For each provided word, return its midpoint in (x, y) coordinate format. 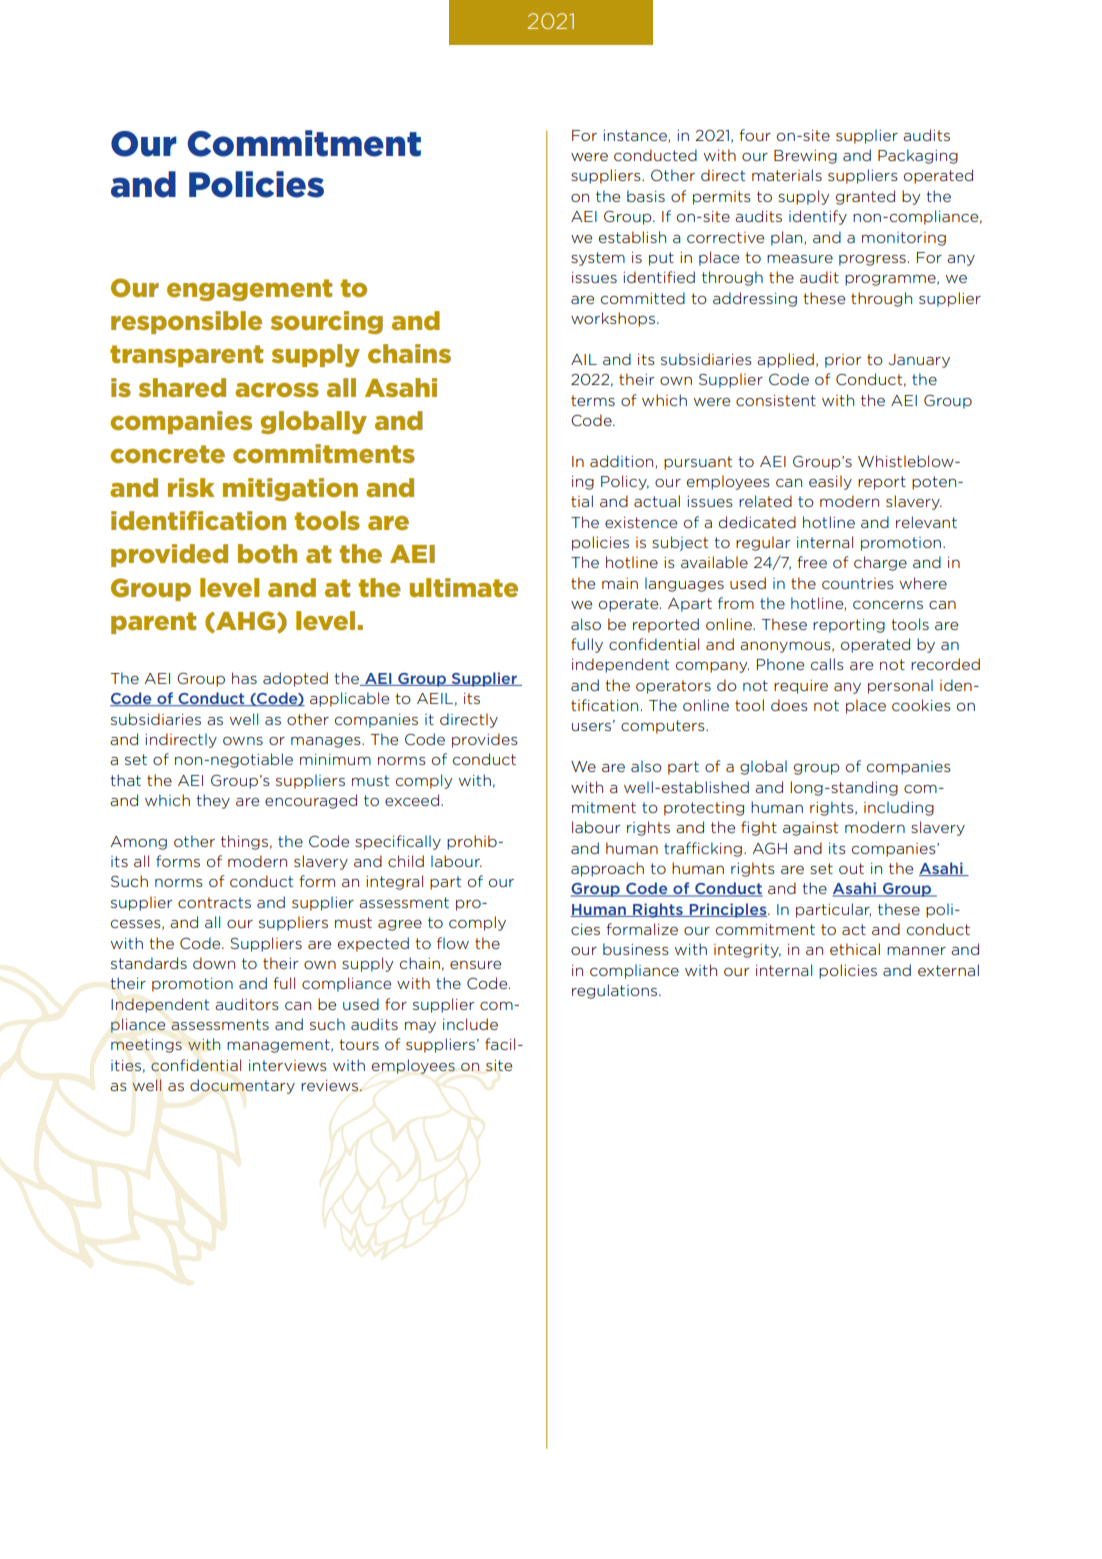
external (948, 970)
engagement (249, 290)
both (267, 553)
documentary (242, 1086)
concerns (888, 604)
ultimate (464, 587)
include (470, 1024)
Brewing (805, 157)
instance (636, 136)
